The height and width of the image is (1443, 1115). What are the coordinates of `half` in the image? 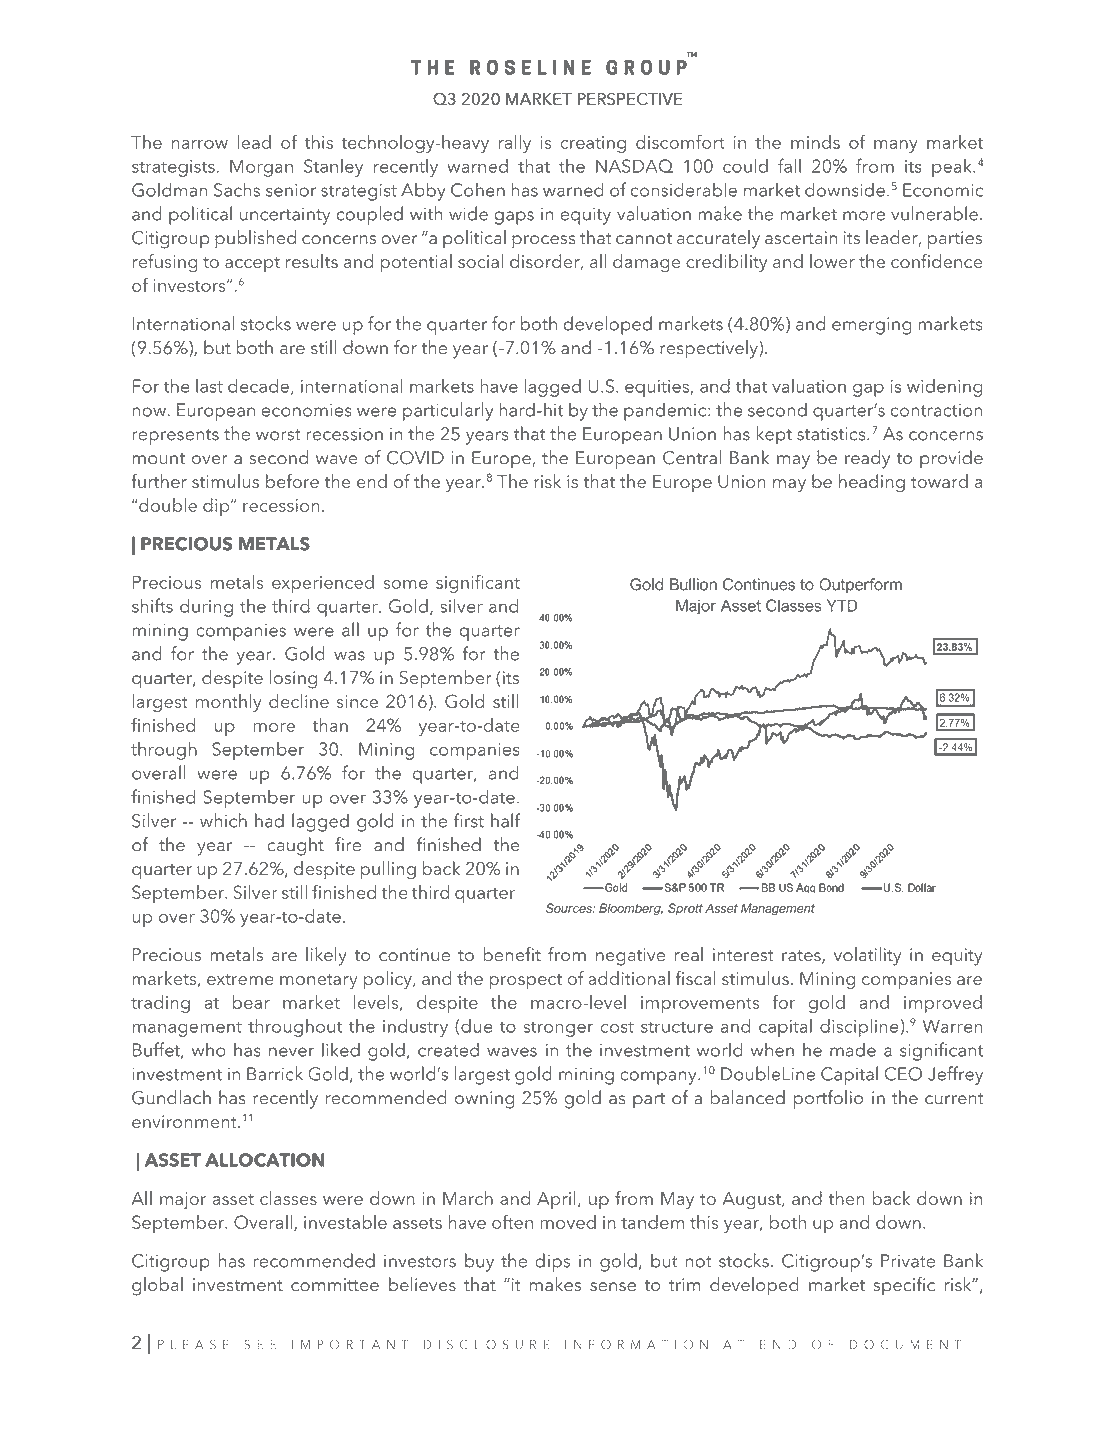 It's located at (505, 820).
